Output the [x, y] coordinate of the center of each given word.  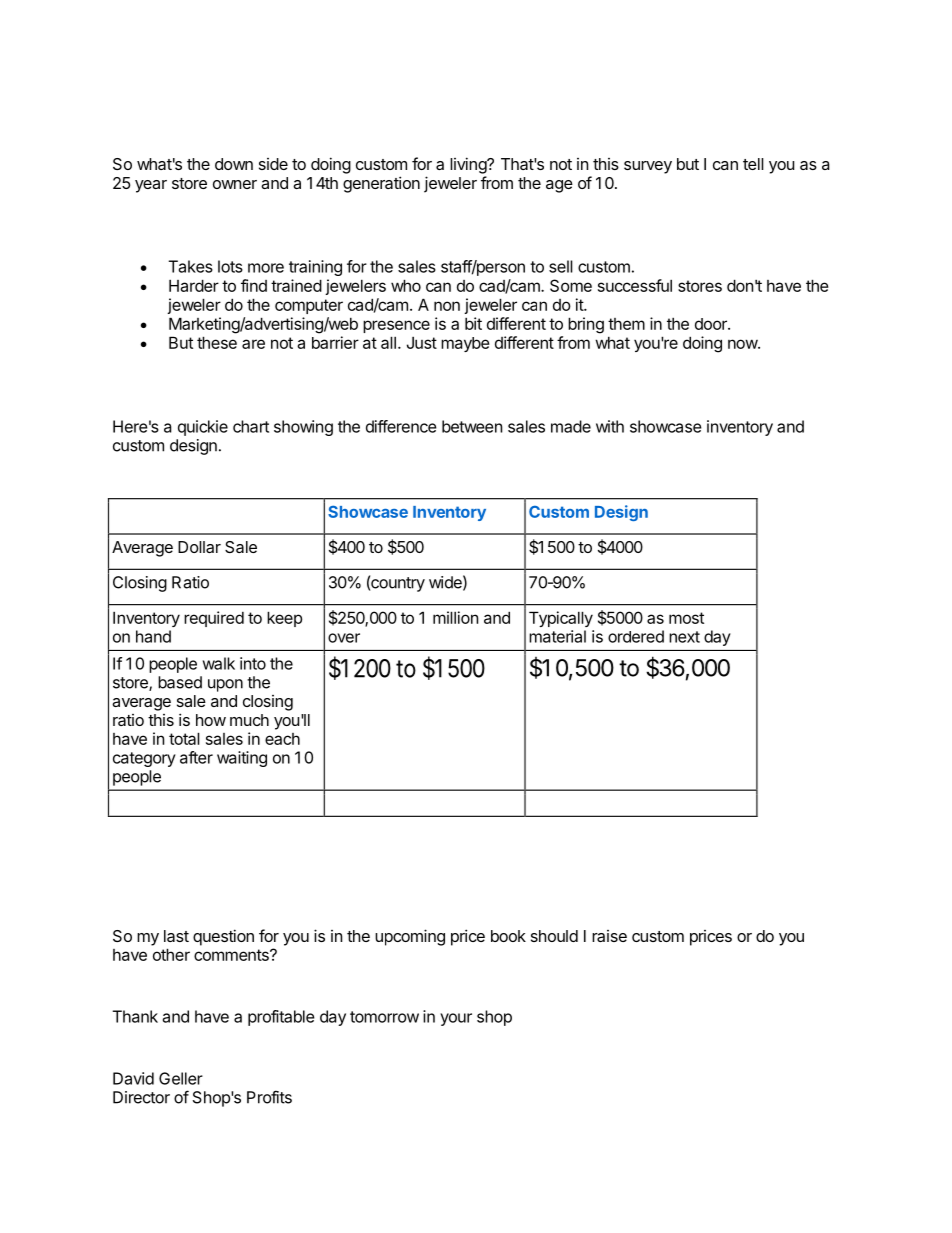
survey [648, 167]
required [214, 619]
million [455, 617]
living [469, 165]
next [684, 637]
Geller [181, 1078]
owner [235, 184]
